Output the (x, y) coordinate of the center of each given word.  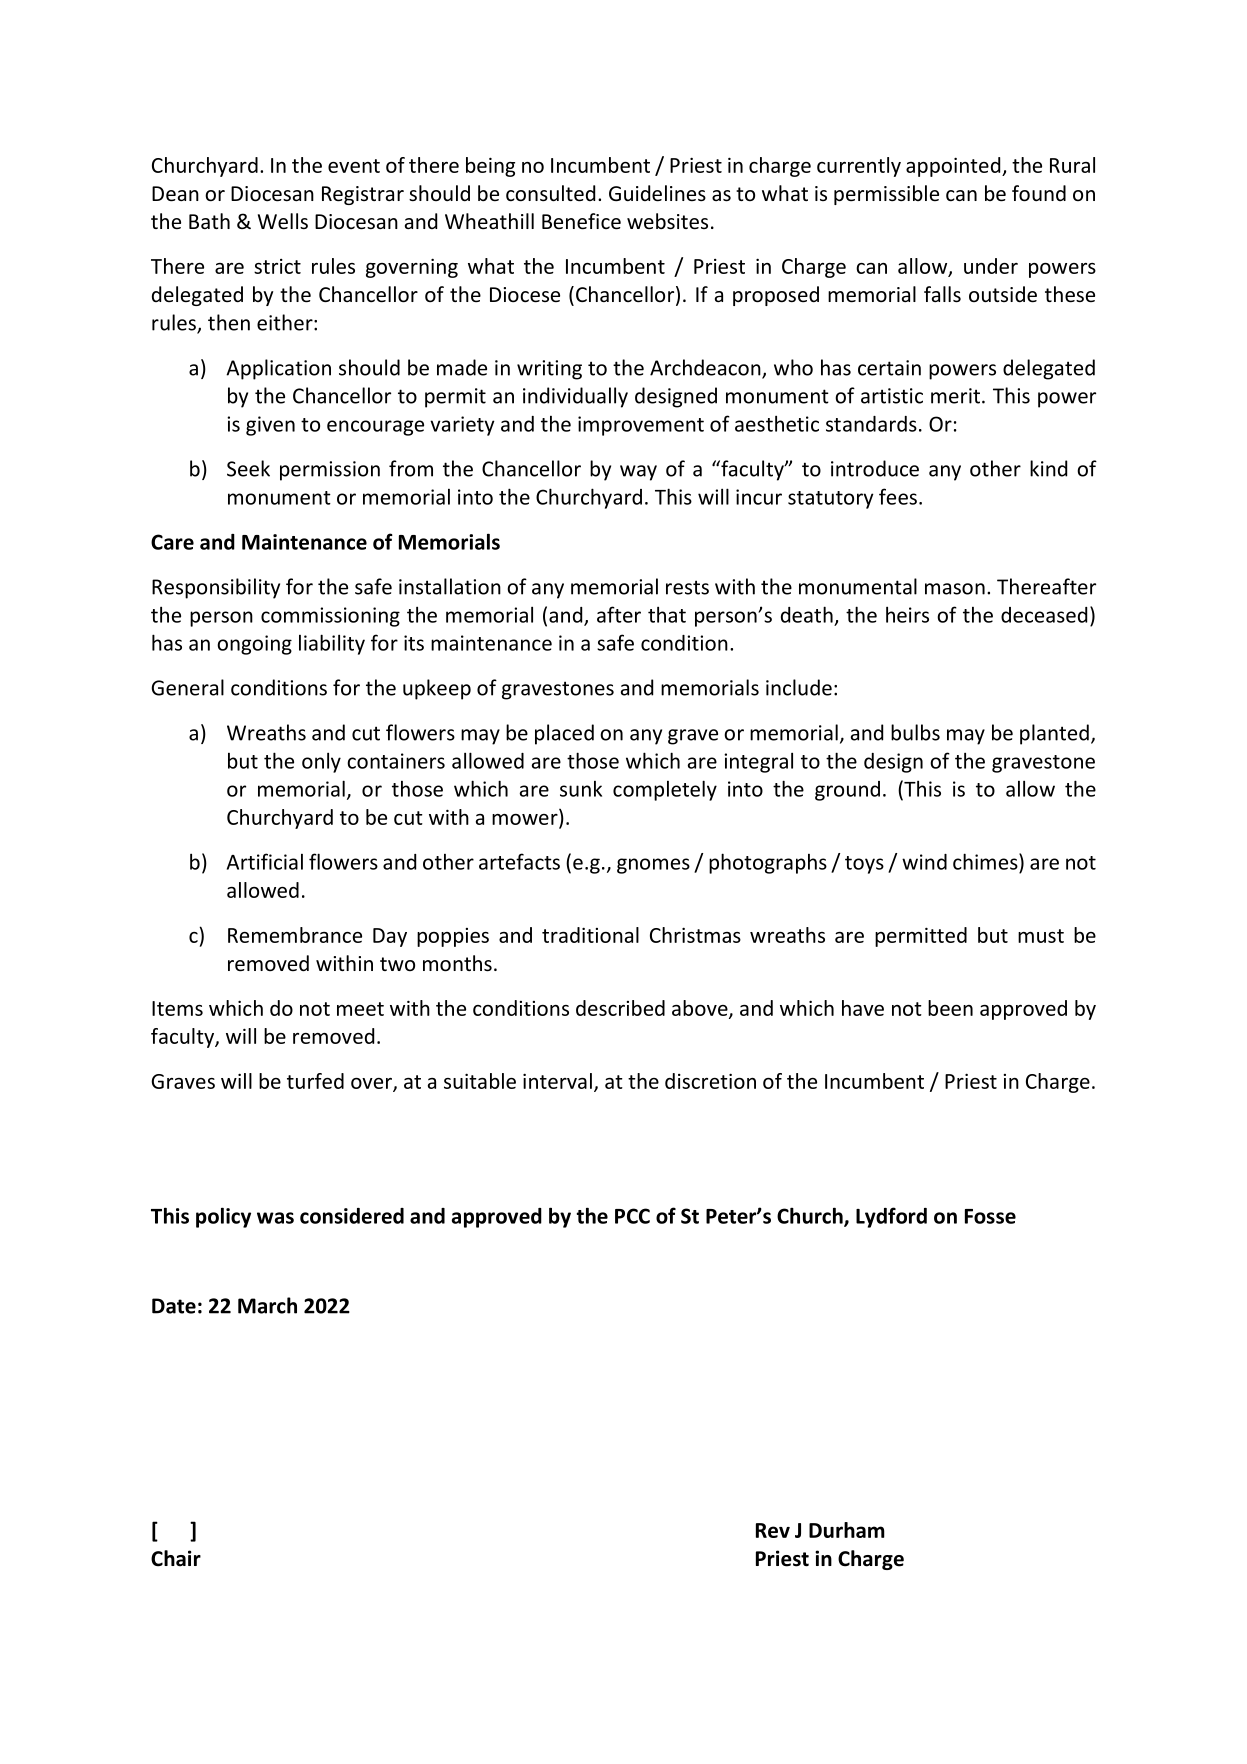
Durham (847, 1530)
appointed (954, 167)
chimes (986, 861)
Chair (176, 1558)
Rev (773, 1530)
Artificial (265, 861)
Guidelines (657, 193)
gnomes (653, 866)
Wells (283, 221)
